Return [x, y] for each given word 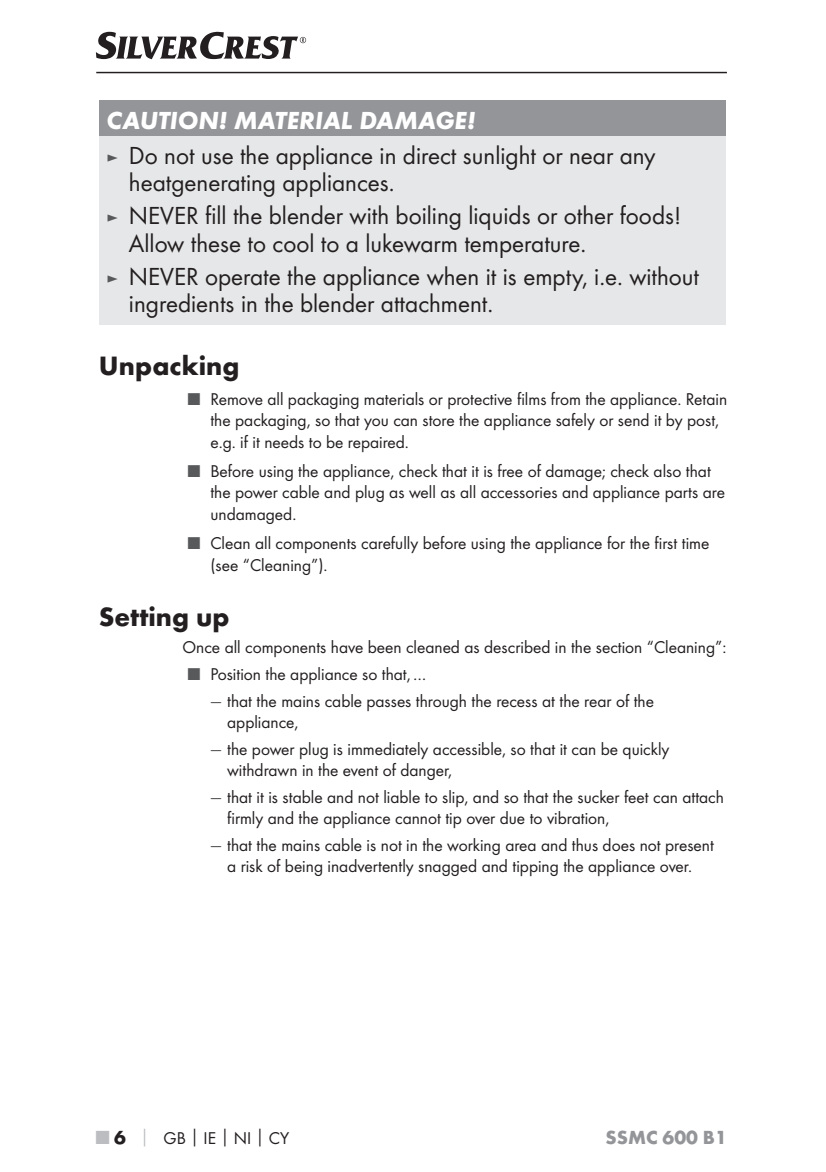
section [618, 647]
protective [480, 401]
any [637, 161]
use [217, 159]
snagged [447, 867]
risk [252, 865]
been [384, 646]
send [633, 419]
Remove [237, 399]
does [619, 844]
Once [201, 647]
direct [430, 155]
